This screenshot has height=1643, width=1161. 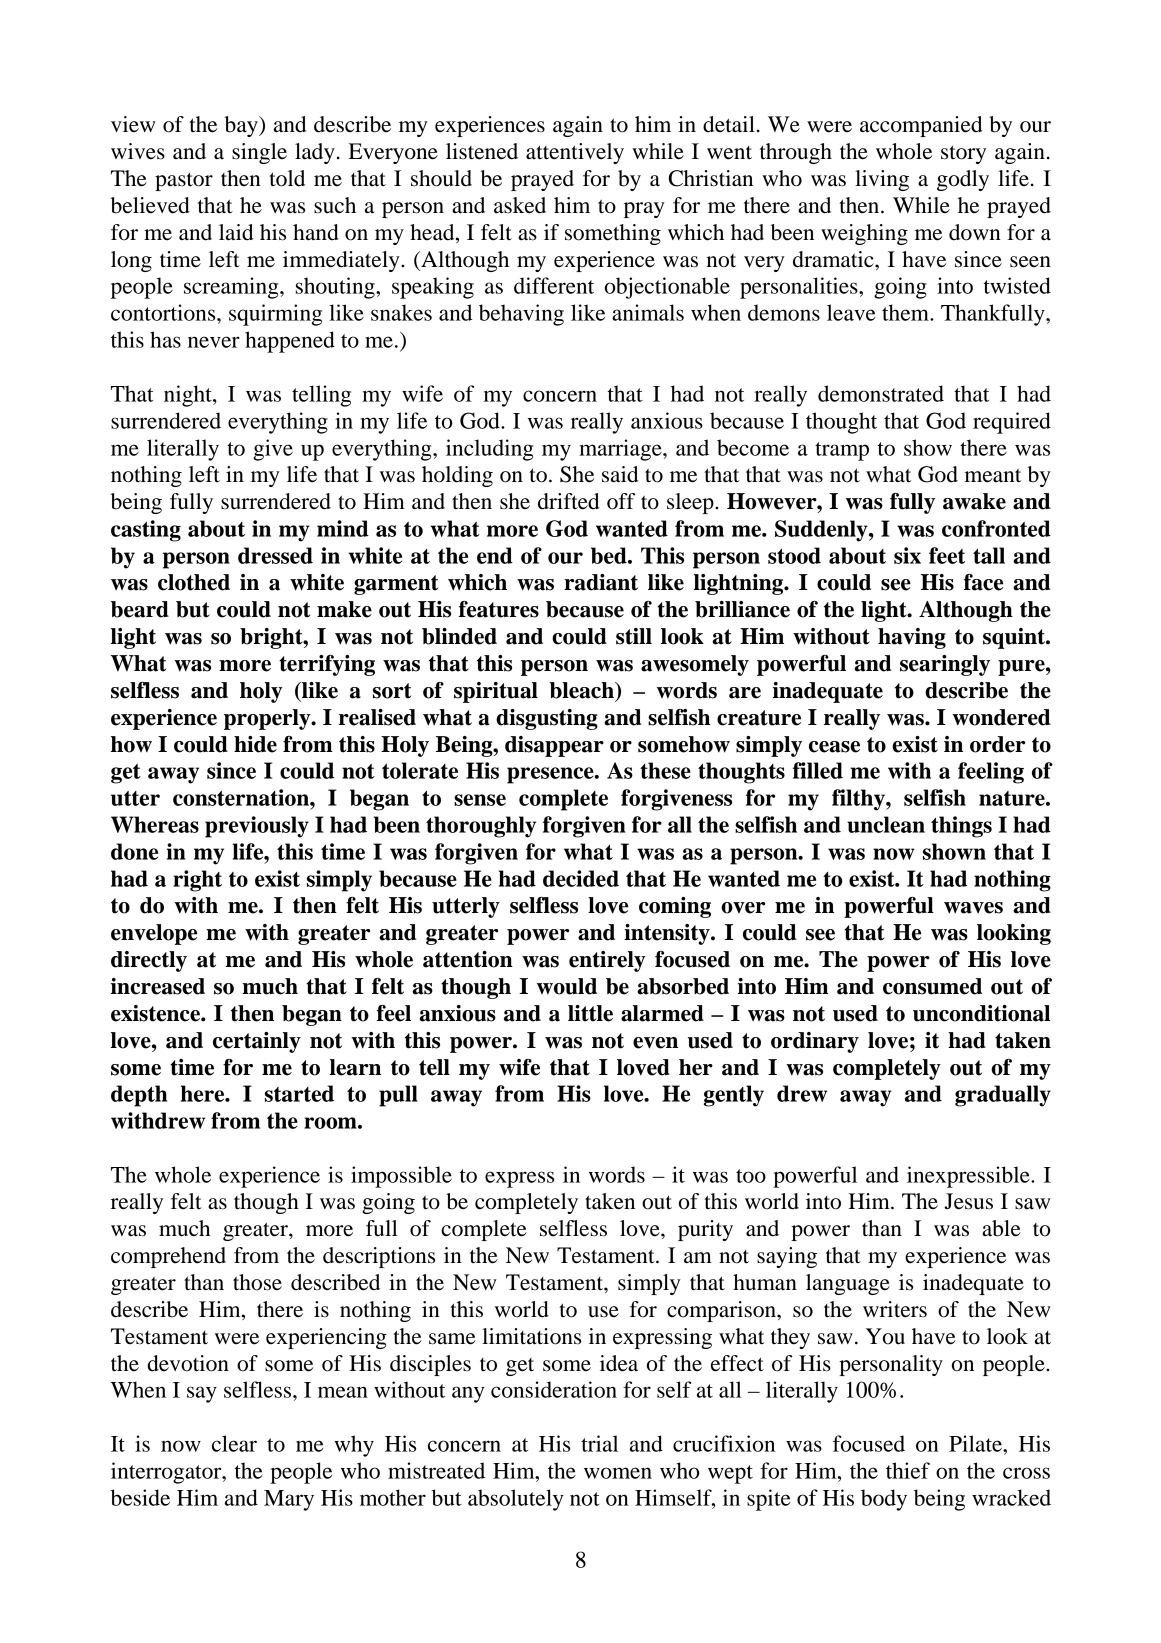 I want to click on never, so click(x=214, y=342).
